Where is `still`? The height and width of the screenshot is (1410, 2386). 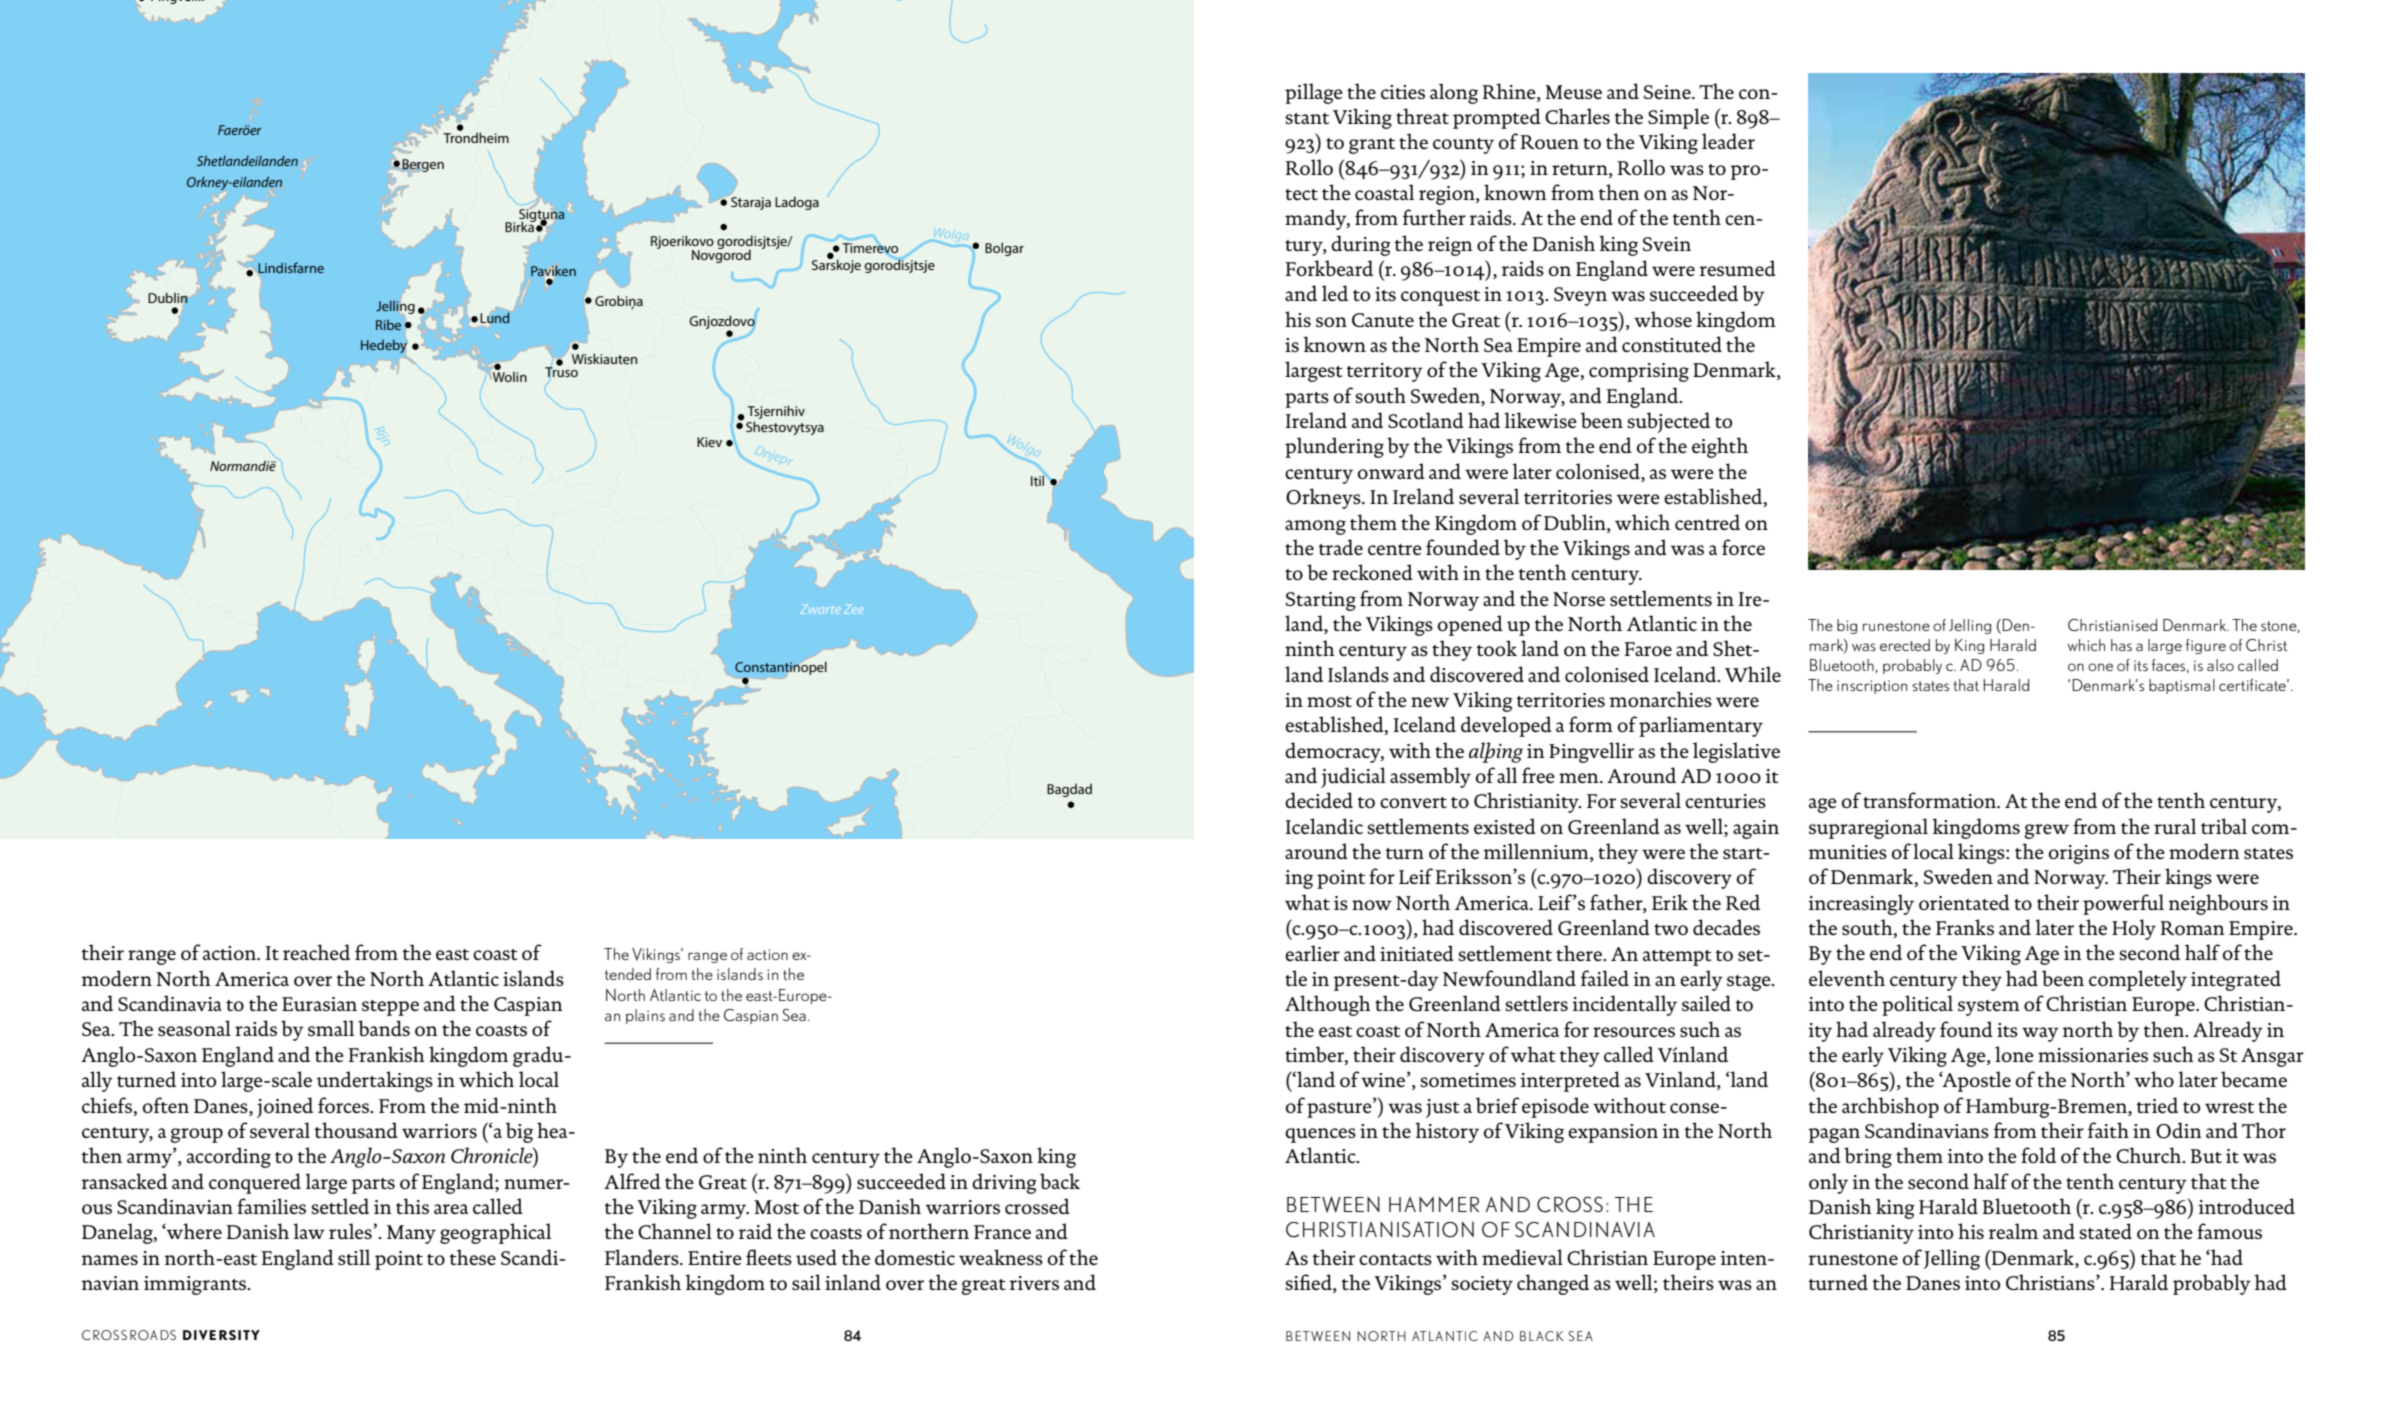
still is located at coordinates (354, 1257).
